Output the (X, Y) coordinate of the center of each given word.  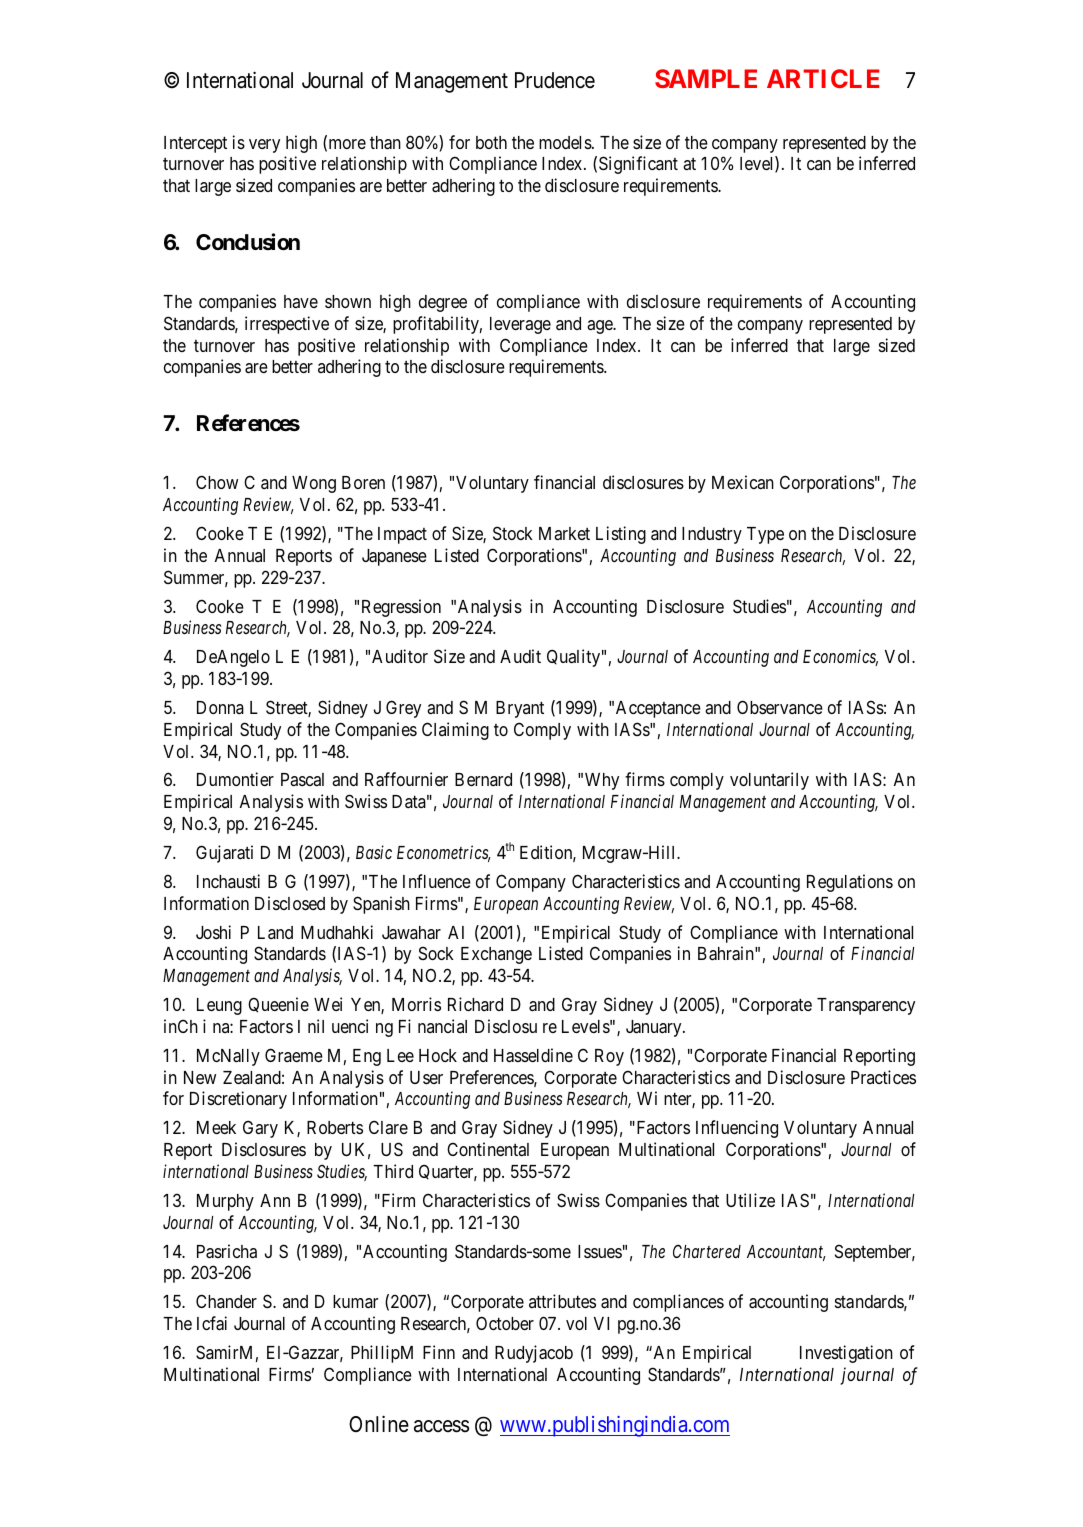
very (264, 146)
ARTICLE (823, 78)
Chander (226, 1301)
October (505, 1323)
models (565, 142)
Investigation (846, 1354)
